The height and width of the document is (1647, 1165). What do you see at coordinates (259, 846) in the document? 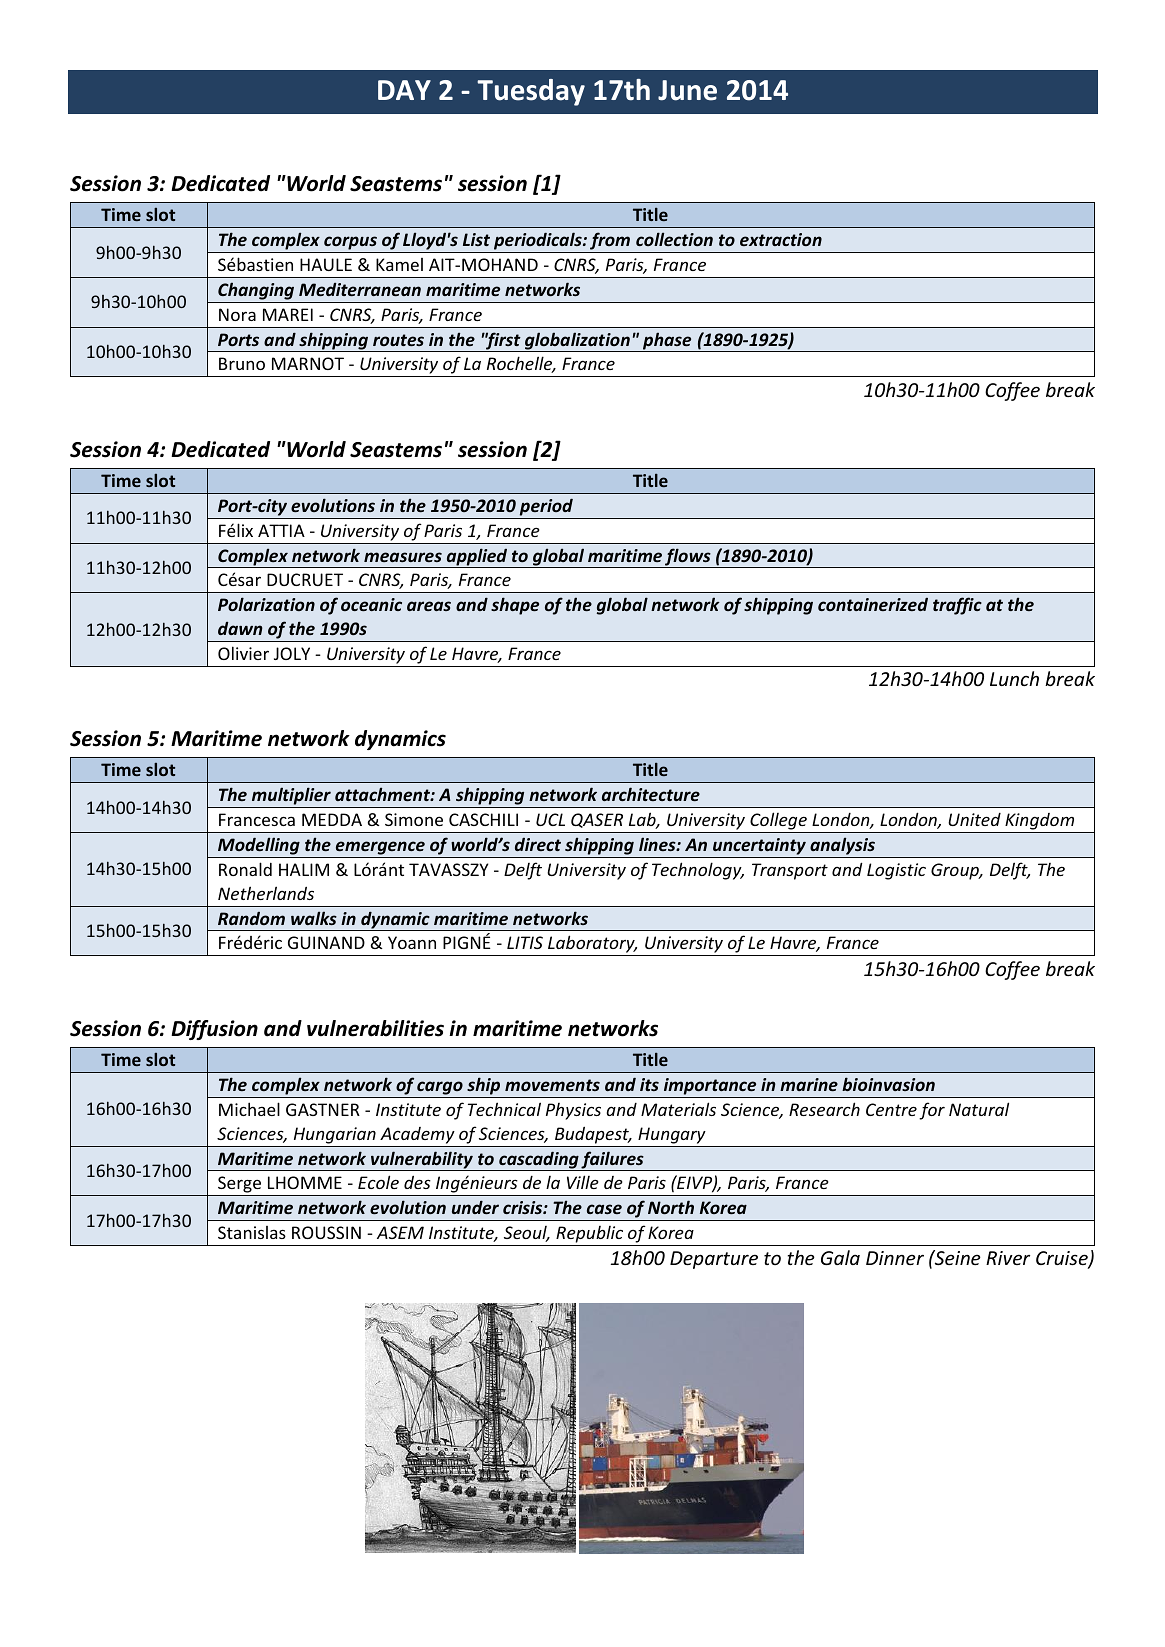
I see `Modelling` at bounding box center [259, 846].
